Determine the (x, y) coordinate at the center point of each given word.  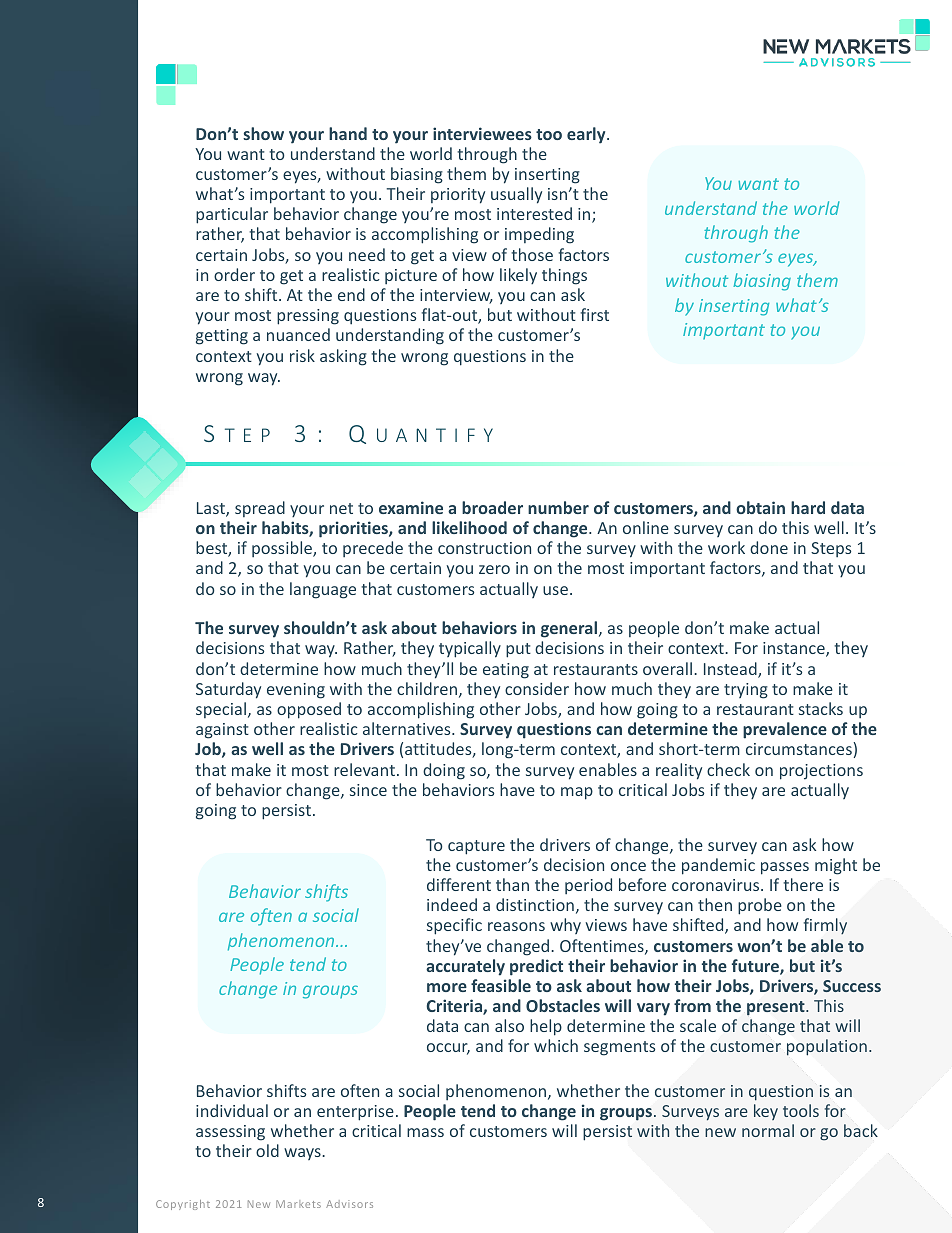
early (587, 135)
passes (785, 868)
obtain (760, 507)
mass (425, 1132)
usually (516, 195)
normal (768, 1130)
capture (476, 847)
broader (492, 507)
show (263, 133)
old (267, 1150)
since (368, 790)
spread (260, 509)
